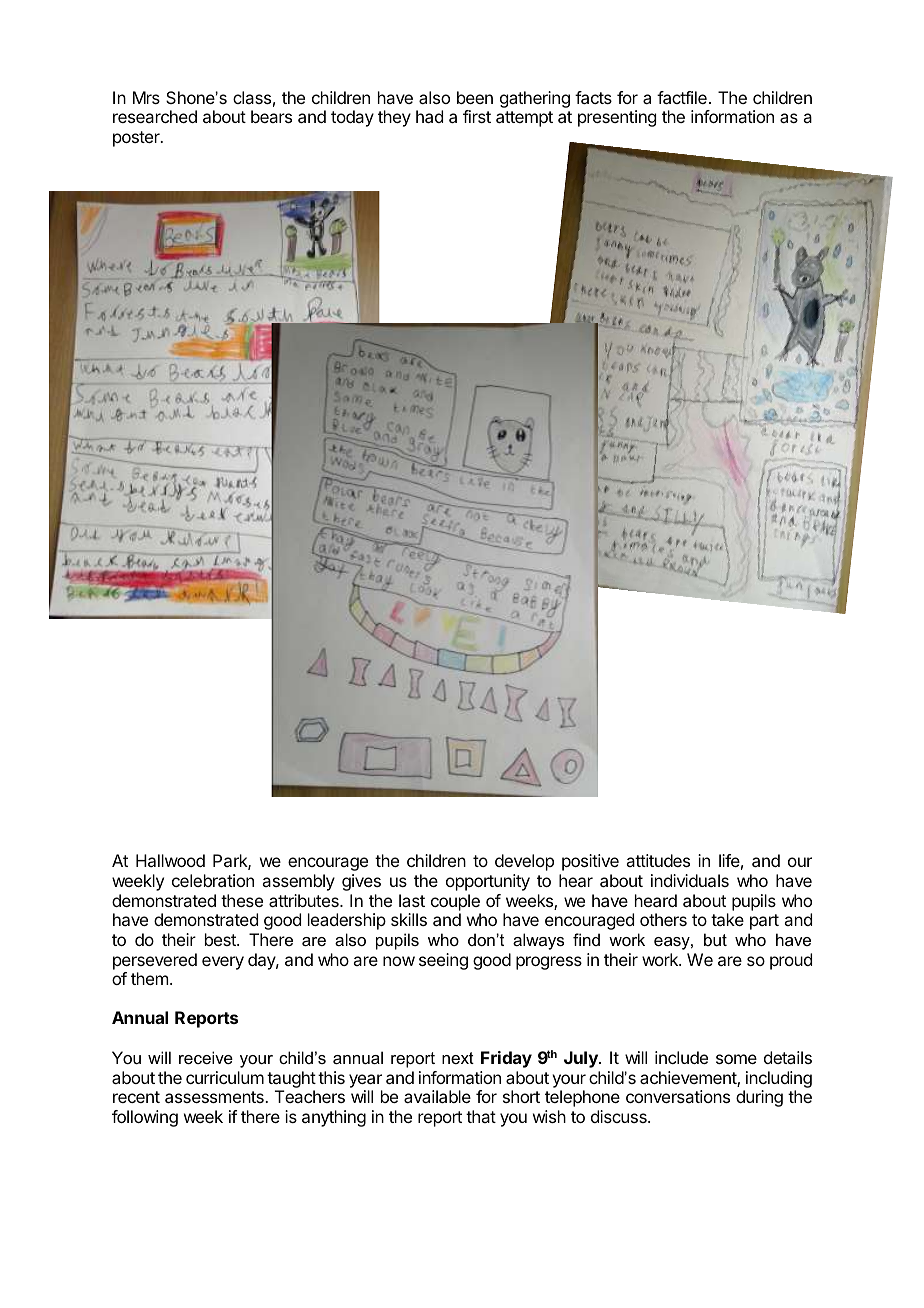 Image resolution: width=924 pixels, height=1308 pixels. I want to click on attitudes, so click(658, 860).
